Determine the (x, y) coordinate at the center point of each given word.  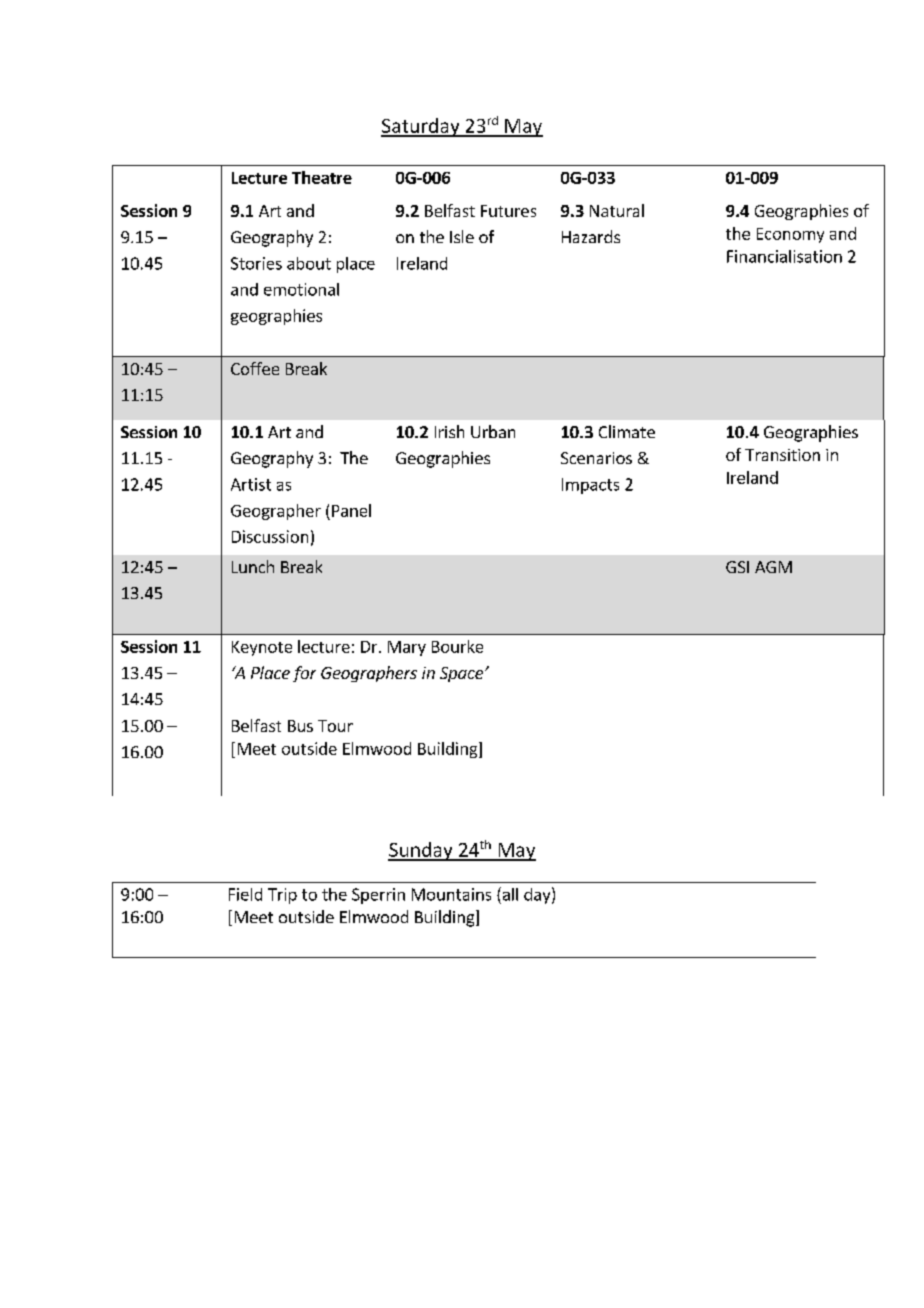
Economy (790, 235)
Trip (282, 896)
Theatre (322, 177)
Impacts (590, 486)
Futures (508, 211)
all (509, 894)
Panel (351, 510)
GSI (737, 567)
